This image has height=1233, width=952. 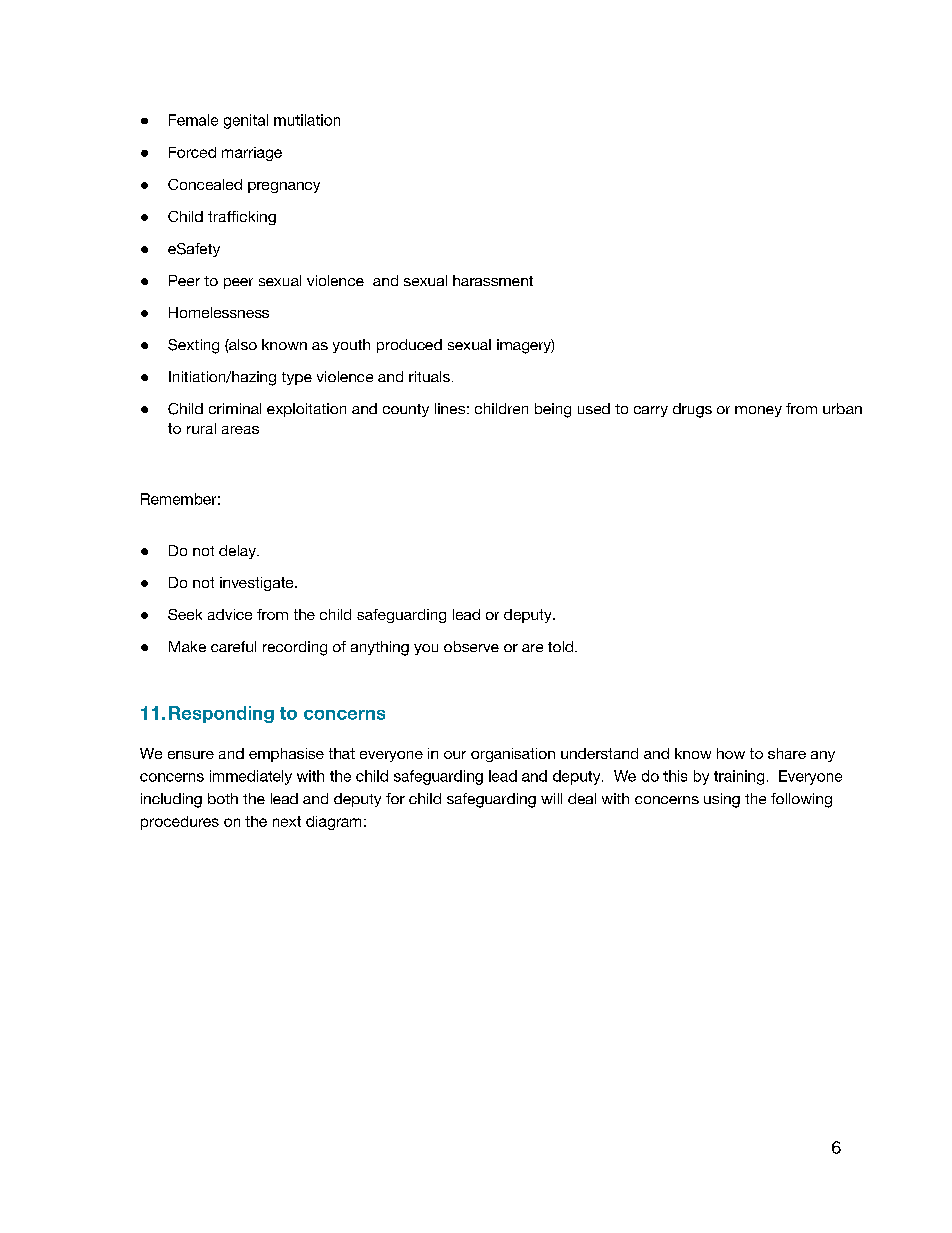 I want to click on both, so click(x=223, y=798).
